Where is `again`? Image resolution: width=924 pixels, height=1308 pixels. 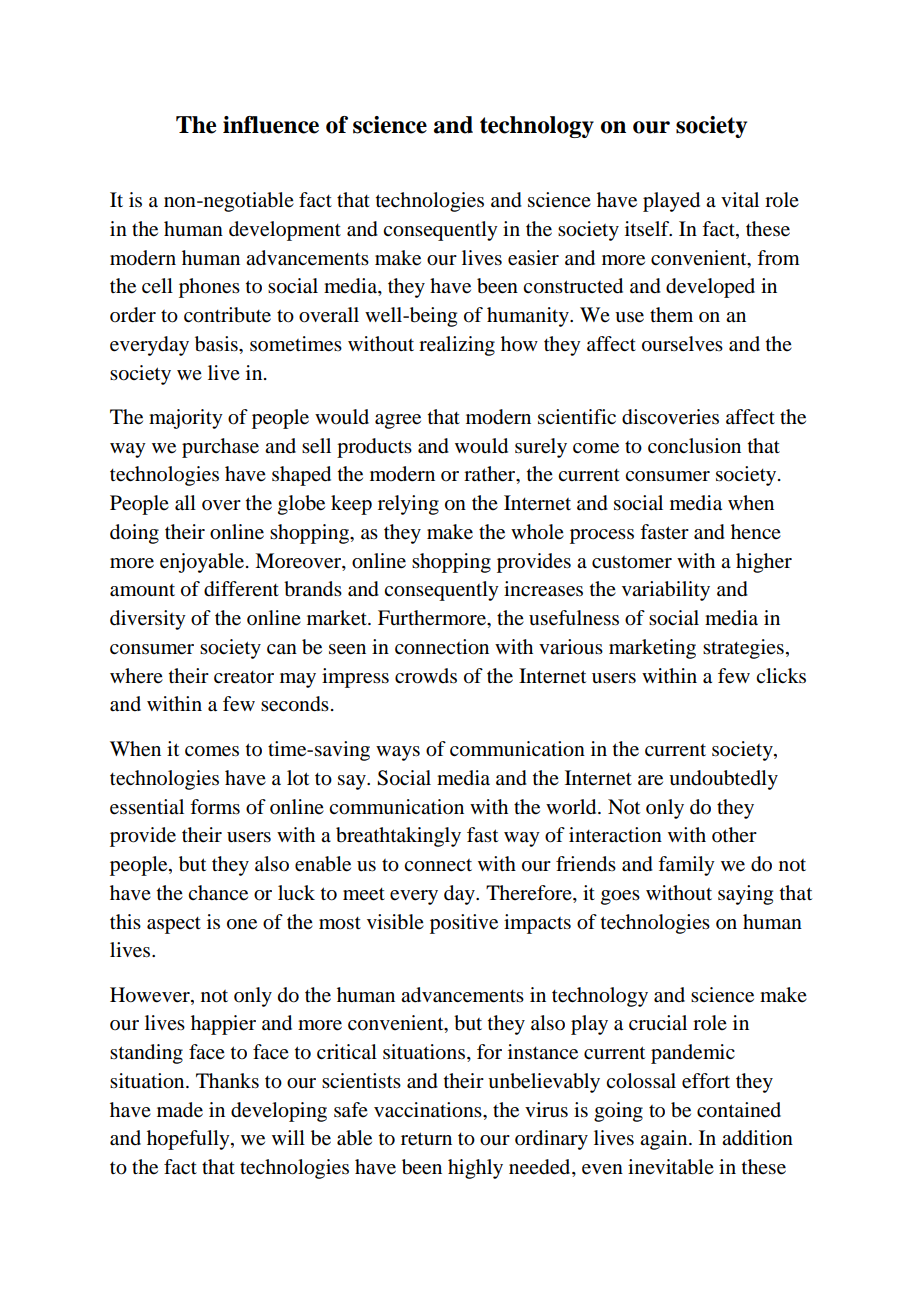
again is located at coordinates (665, 1140).
